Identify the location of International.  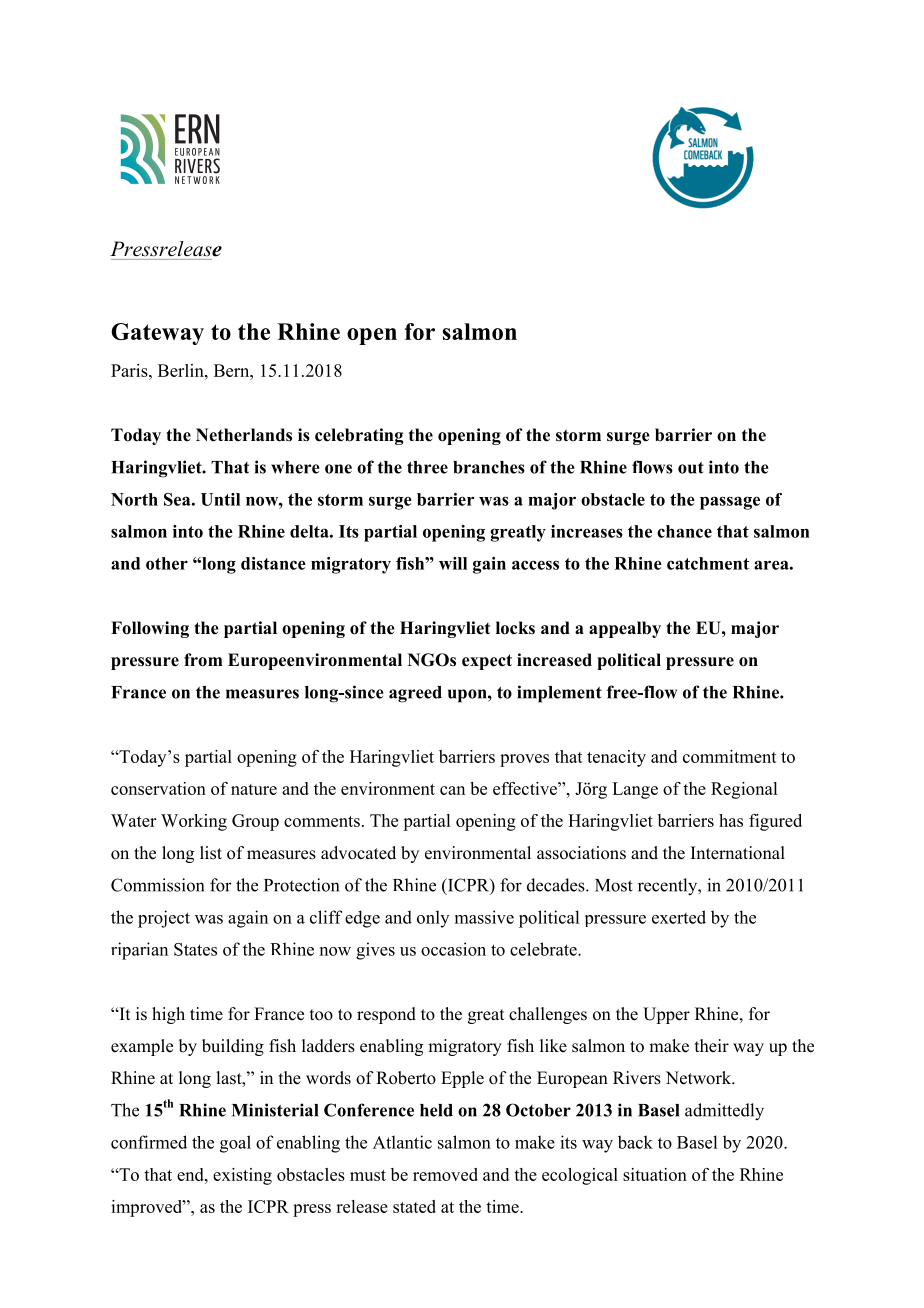
(738, 853).
